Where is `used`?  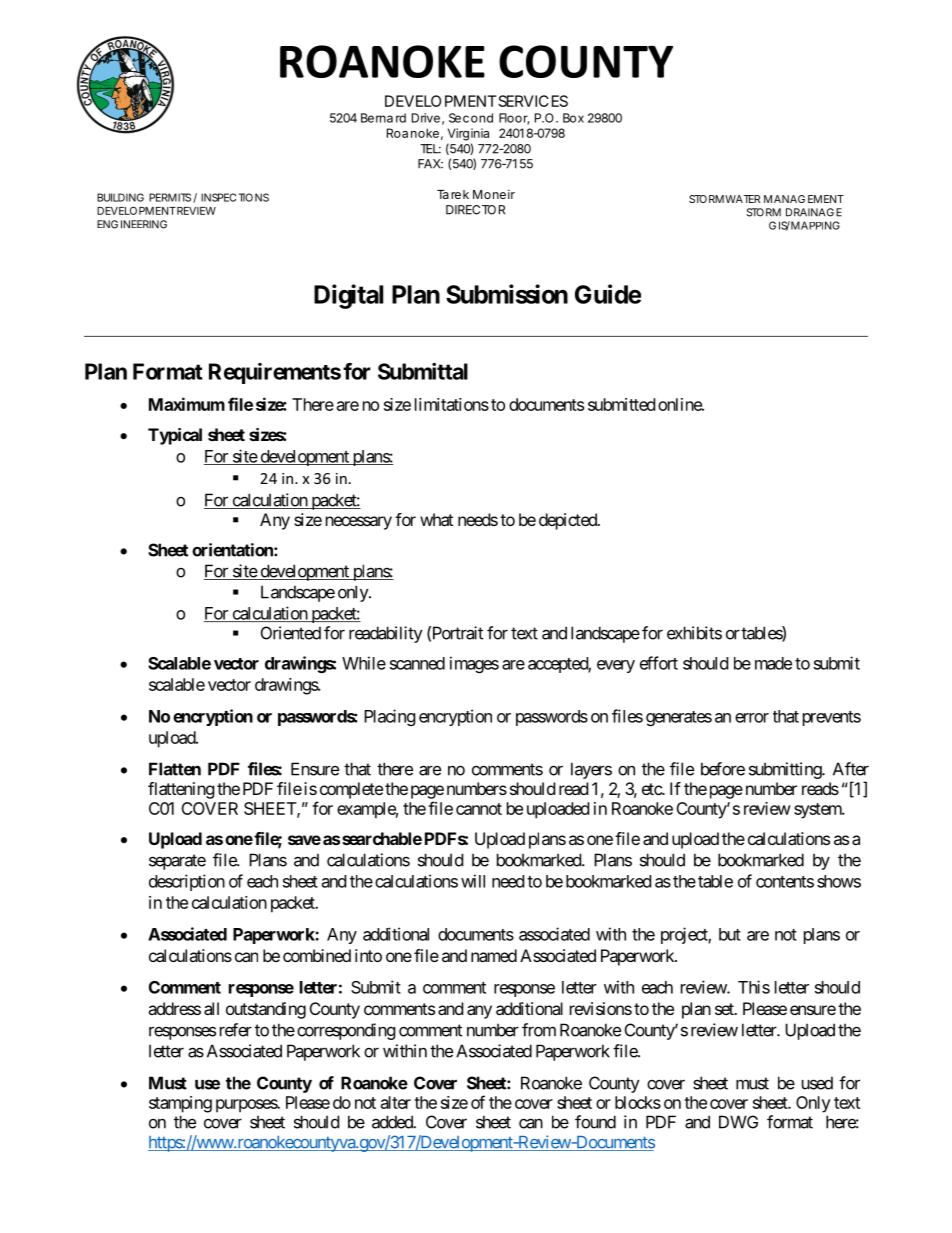
used is located at coordinates (817, 1083).
